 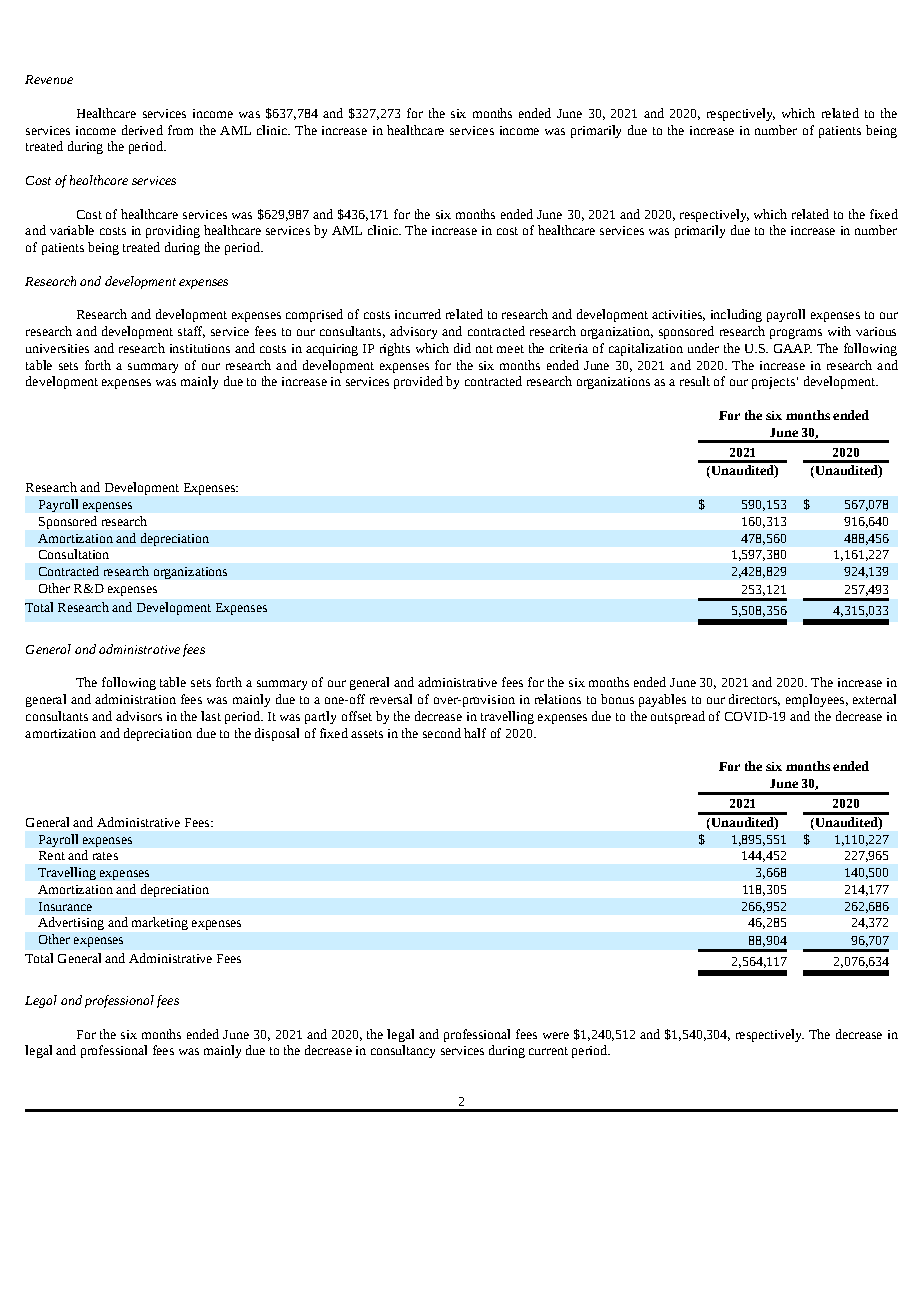 What do you see at coordinates (678, 717) in the screenshot?
I see `outspread` at bounding box center [678, 717].
